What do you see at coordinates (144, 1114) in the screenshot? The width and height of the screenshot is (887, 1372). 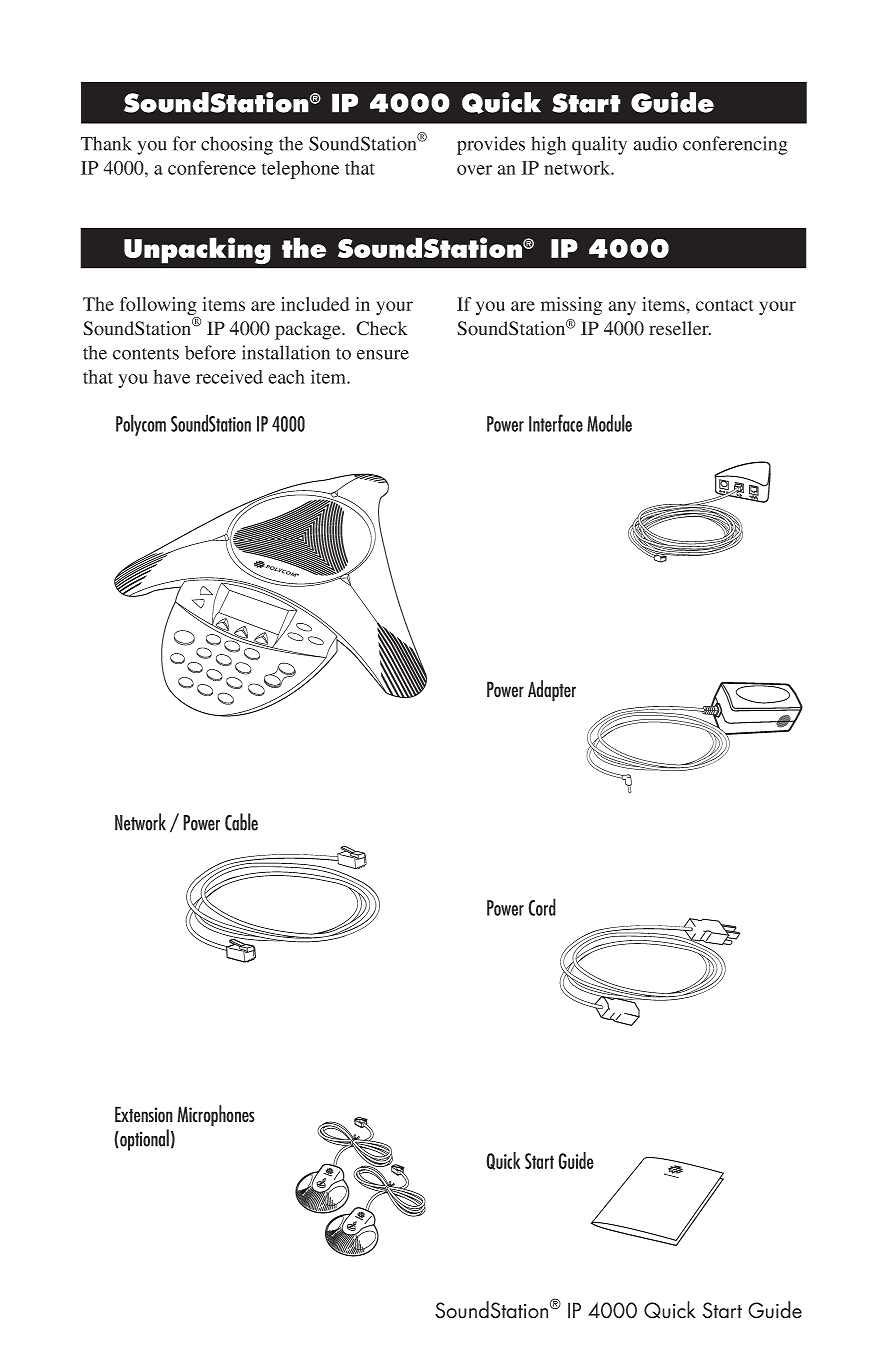 I see `Extension` at bounding box center [144, 1114].
